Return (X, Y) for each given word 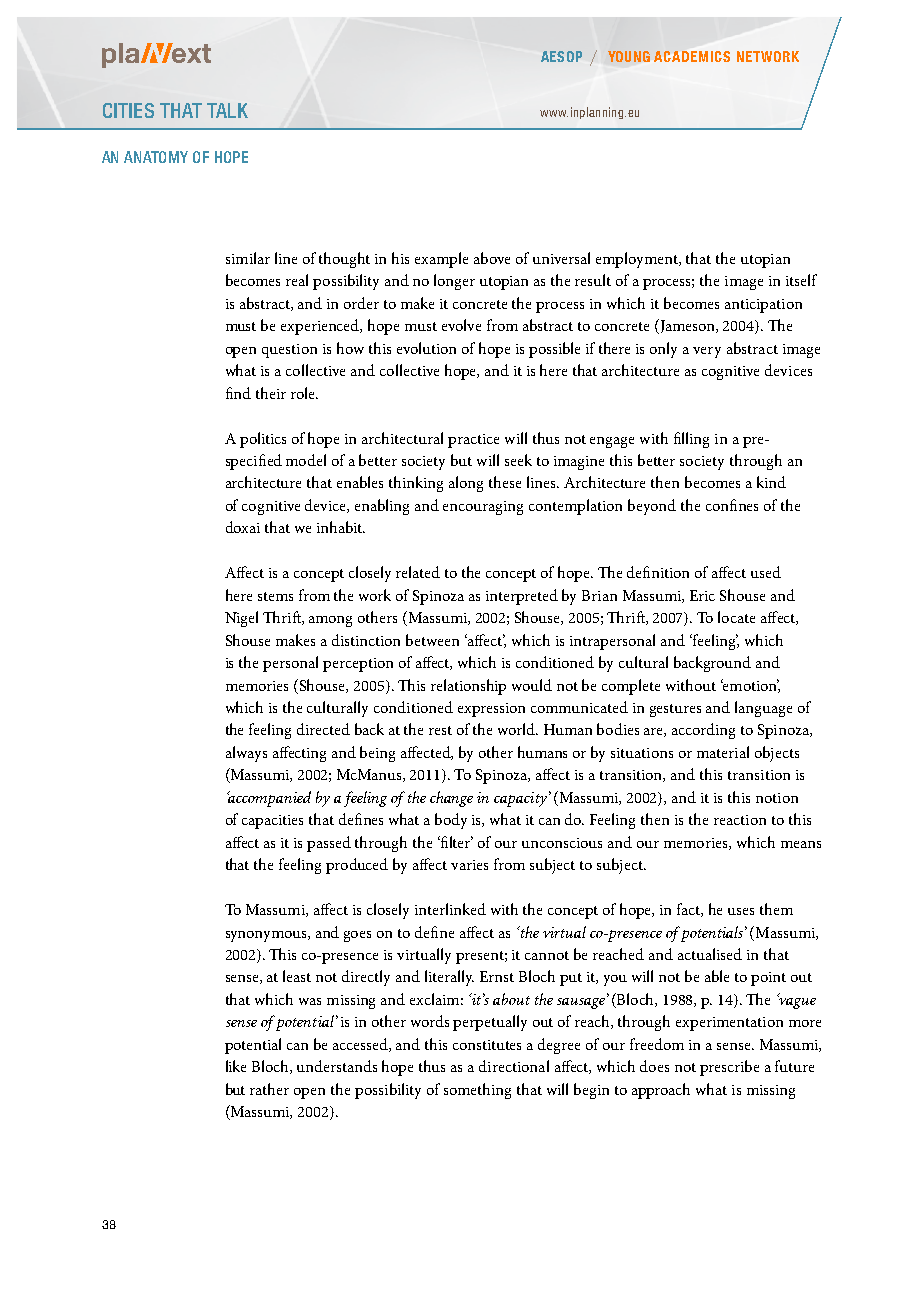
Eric (702, 595)
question (289, 351)
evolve (461, 325)
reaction (740, 820)
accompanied (269, 799)
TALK (227, 110)
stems (275, 596)
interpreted (522, 597)
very (707, 352)
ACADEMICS (692, 56)
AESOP (561, 56)
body (451, 821)
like (236, 1066)
